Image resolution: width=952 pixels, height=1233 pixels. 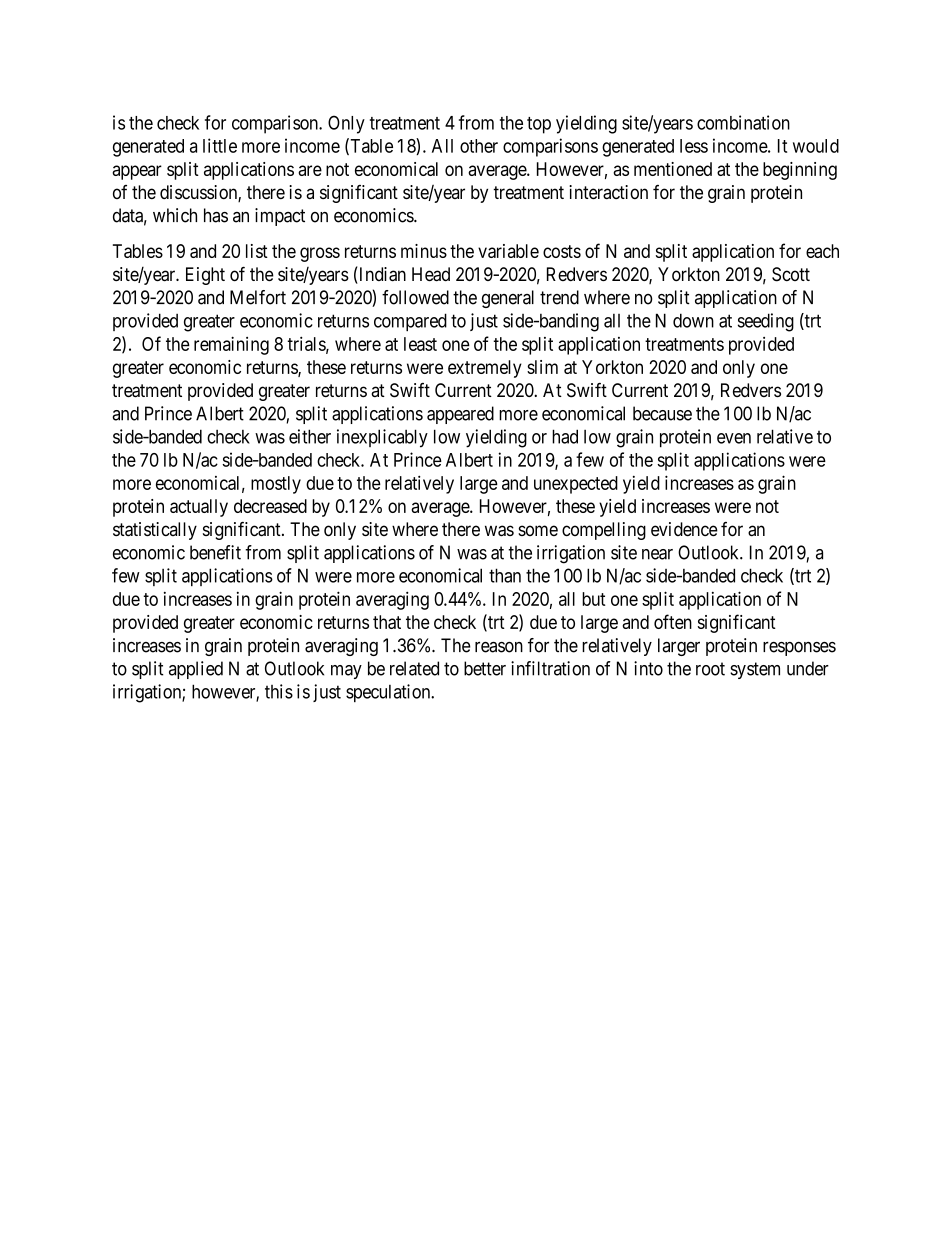 I want to click on applied, so click(x=196, y=670).
